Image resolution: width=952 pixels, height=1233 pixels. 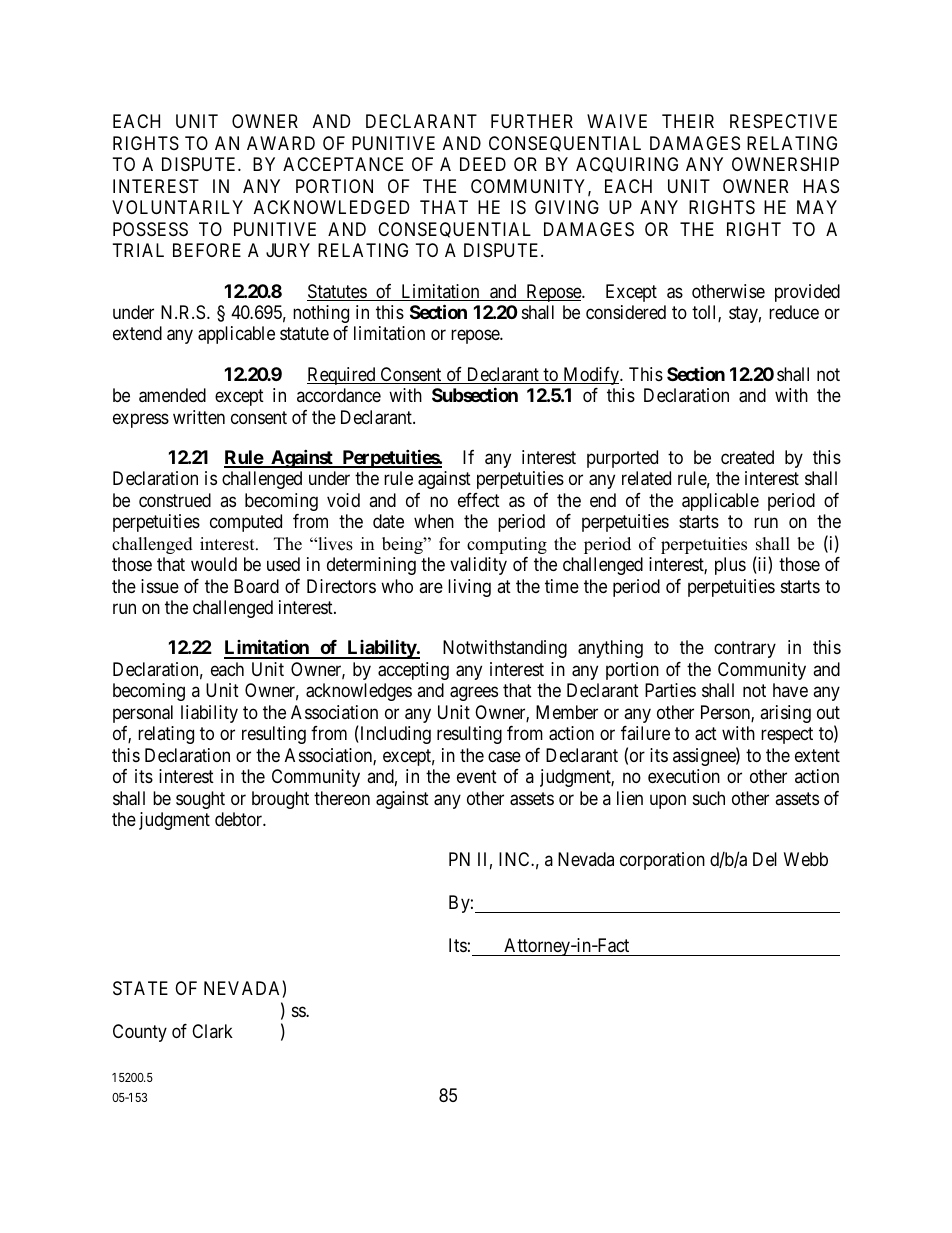 I want to click on agrees, so click(x=474, y=694).
